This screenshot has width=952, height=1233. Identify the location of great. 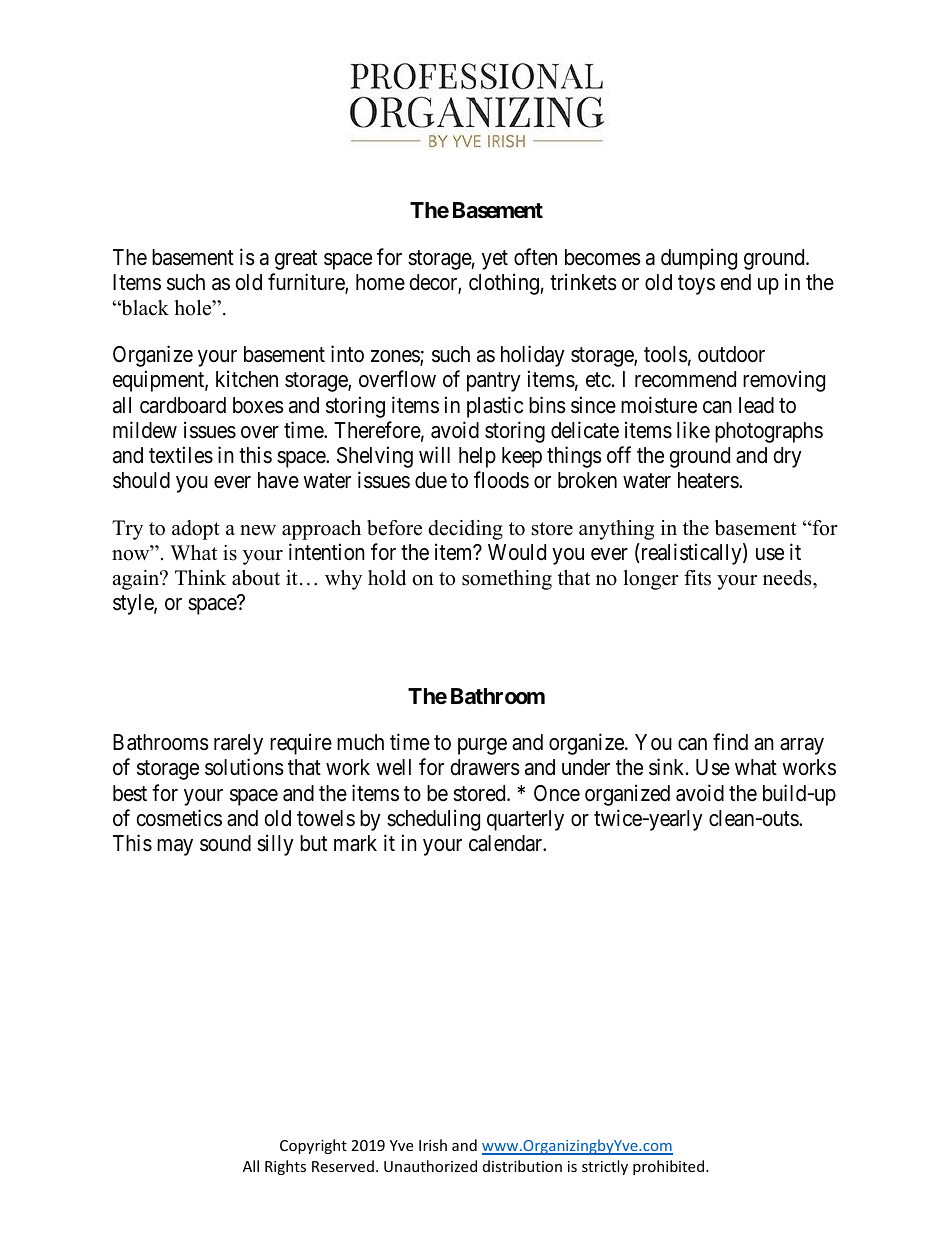
(296, 260).
